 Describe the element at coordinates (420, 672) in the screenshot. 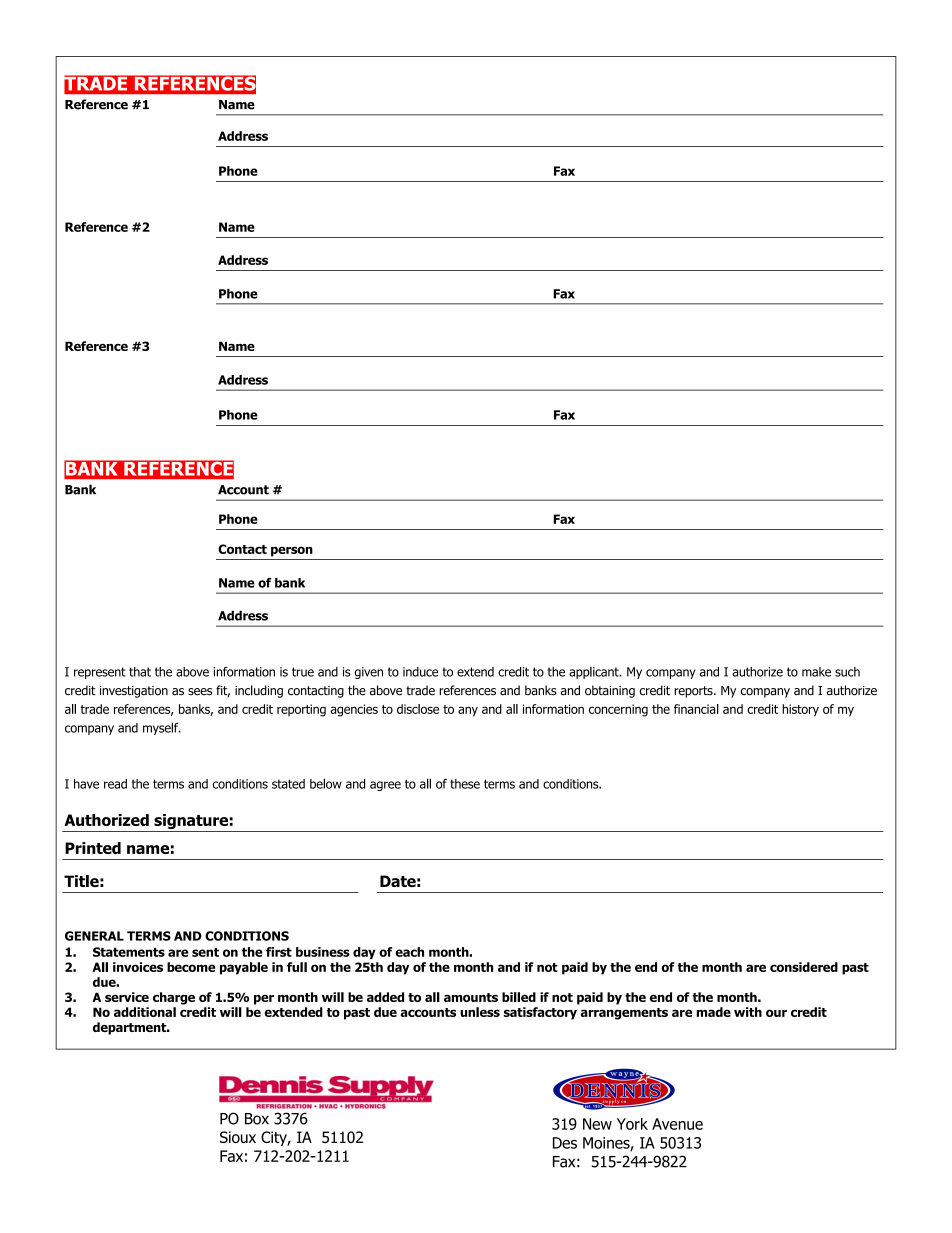

I see `induce` at that location.
